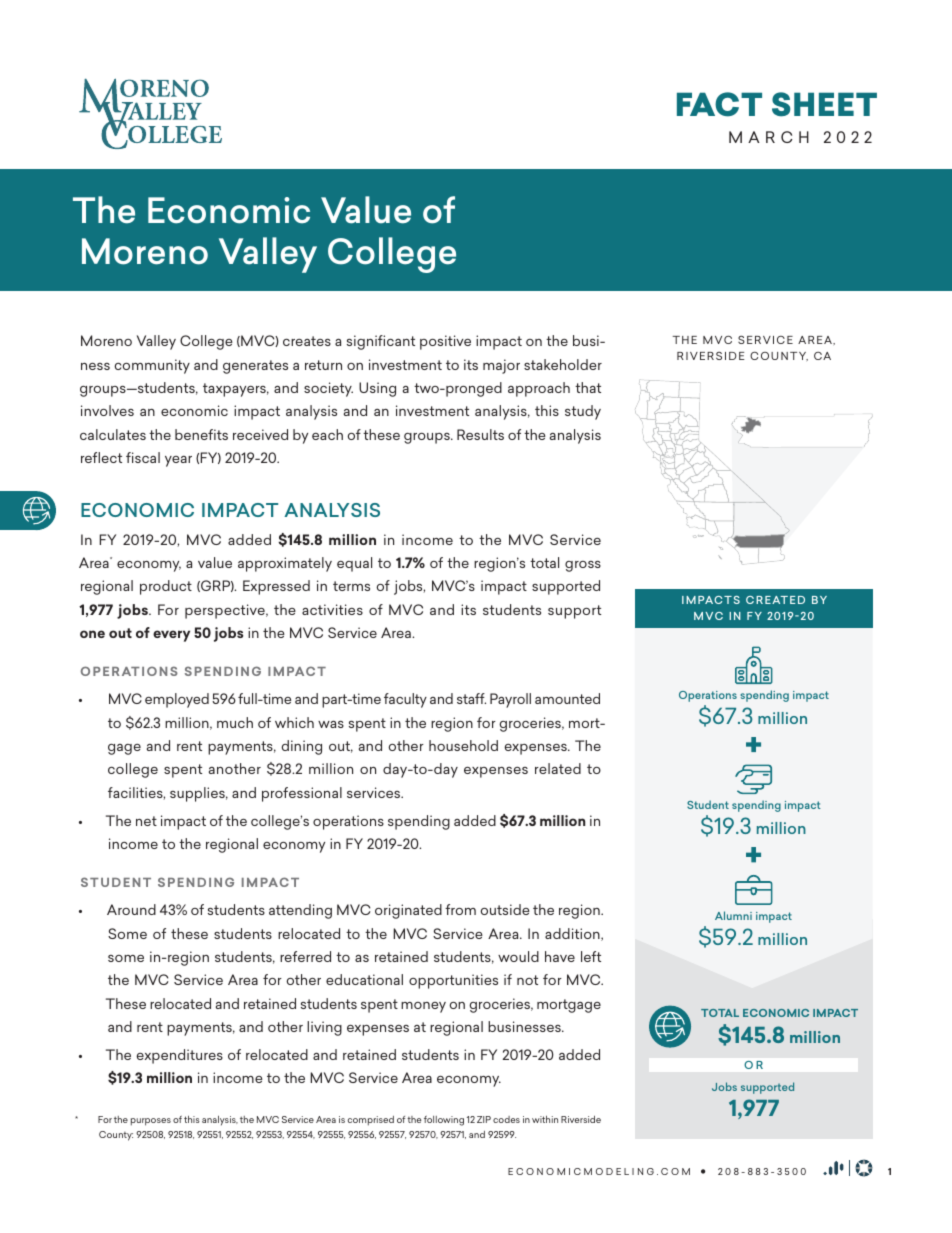  I want to click on staff, so click(471, 698).
